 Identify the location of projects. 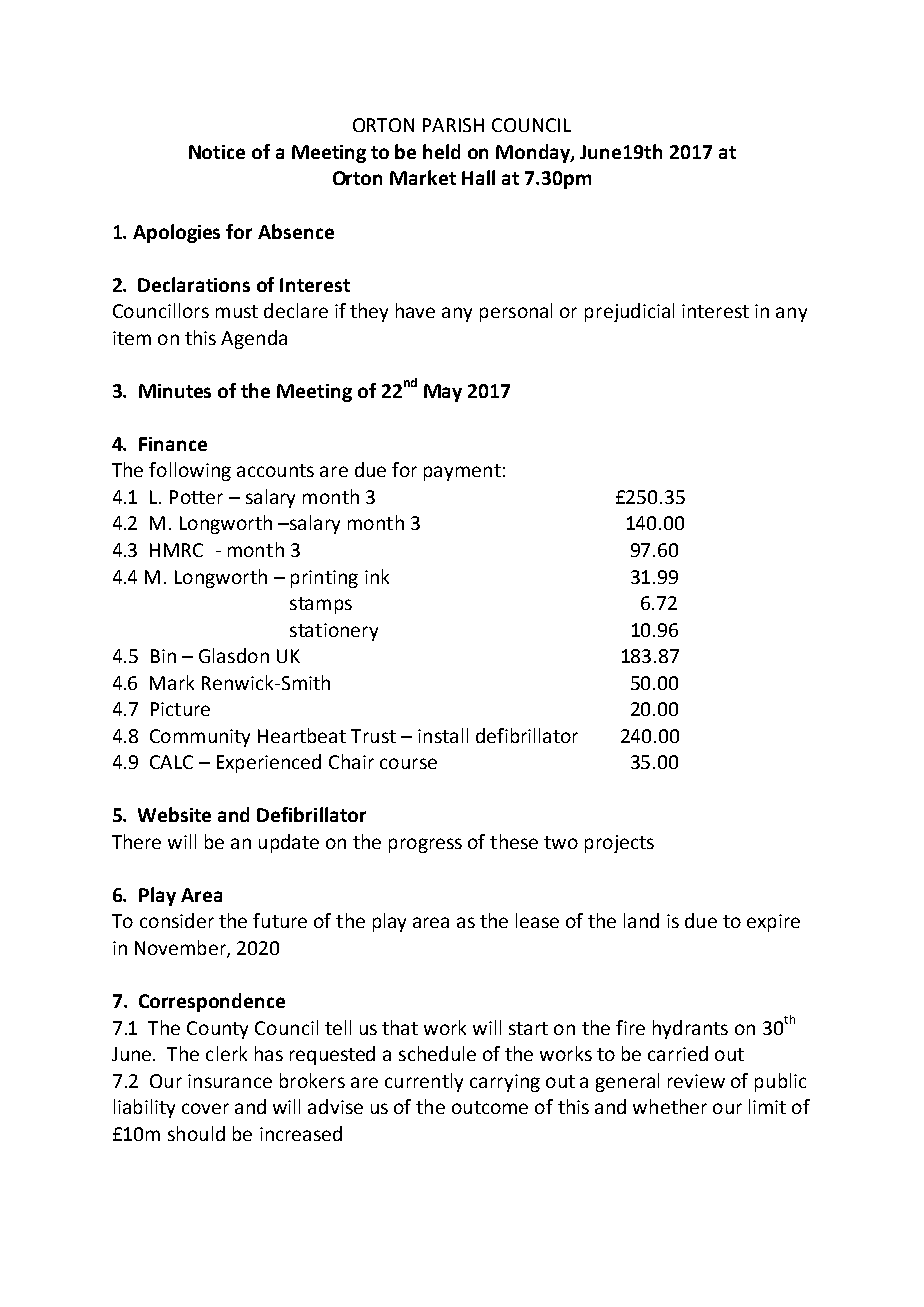
(619, 844).
